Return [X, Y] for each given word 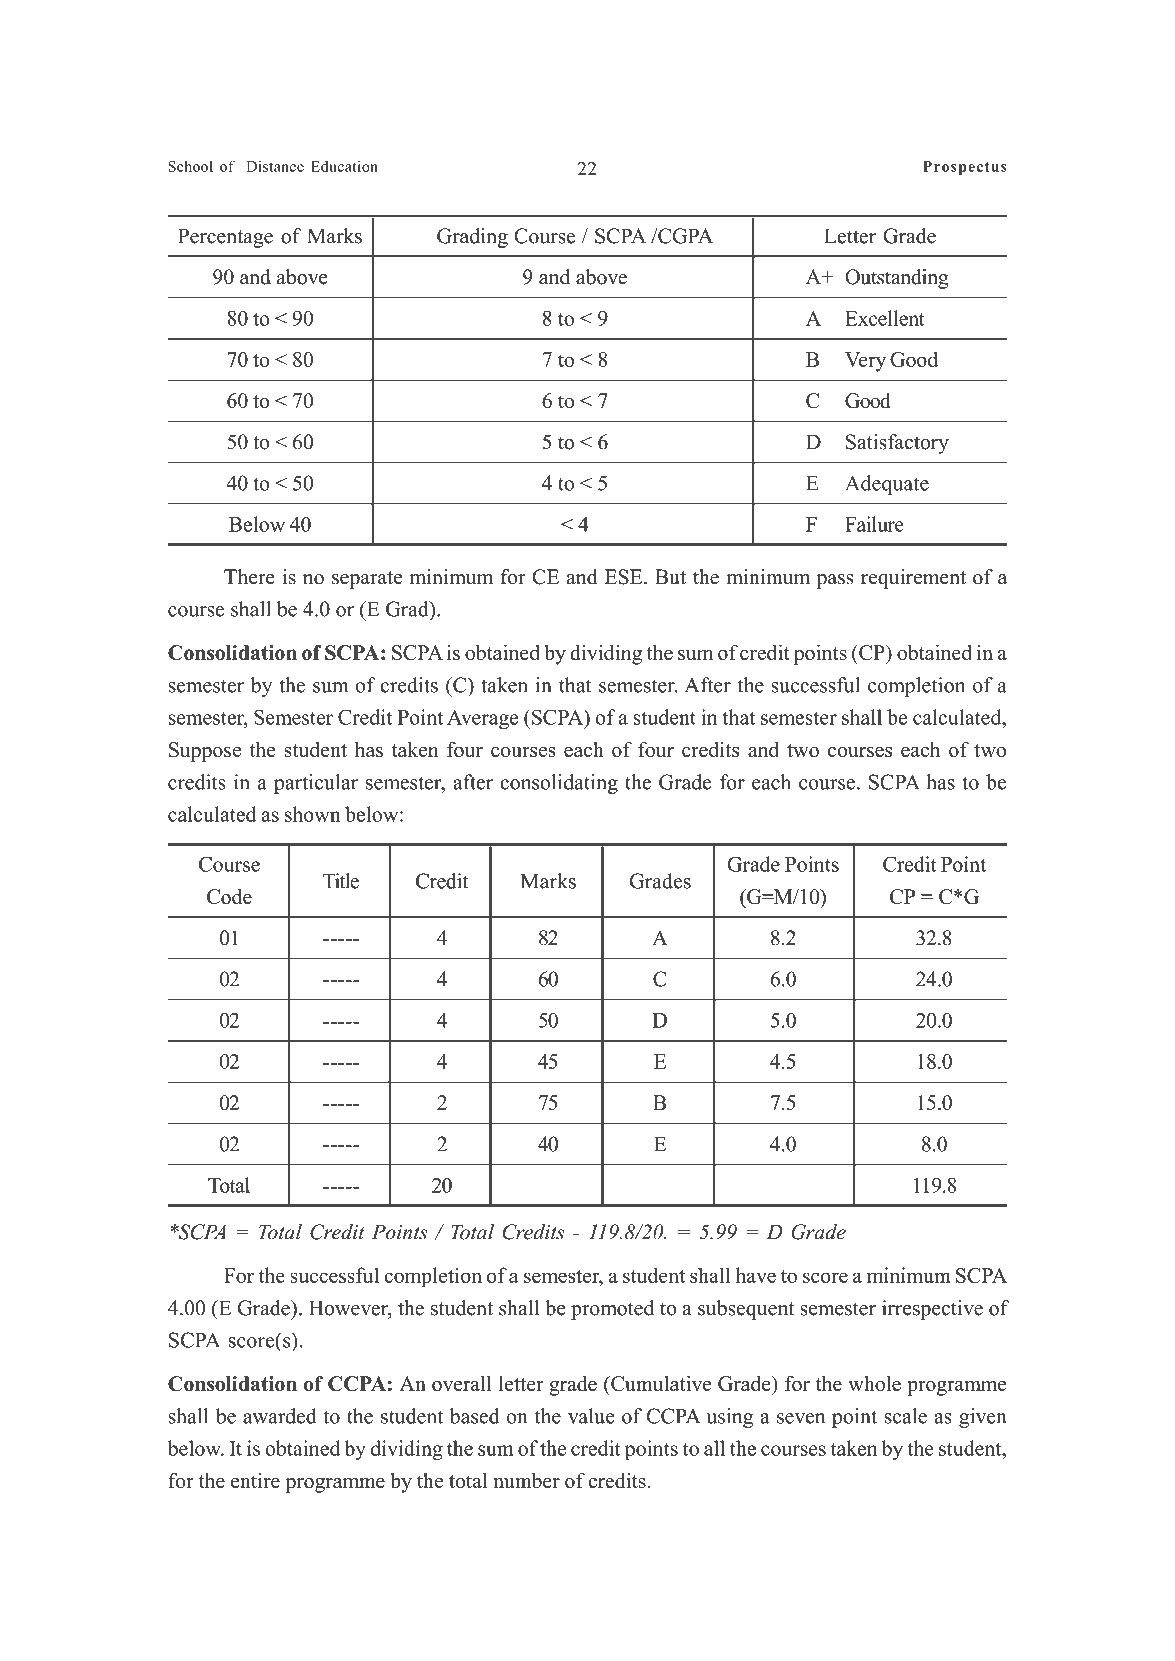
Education [344, 166]
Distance [275, 166]
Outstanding [897, 279]
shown [313, 814]
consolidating [559, 784]
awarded [280, 1416]
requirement [913, 579]
